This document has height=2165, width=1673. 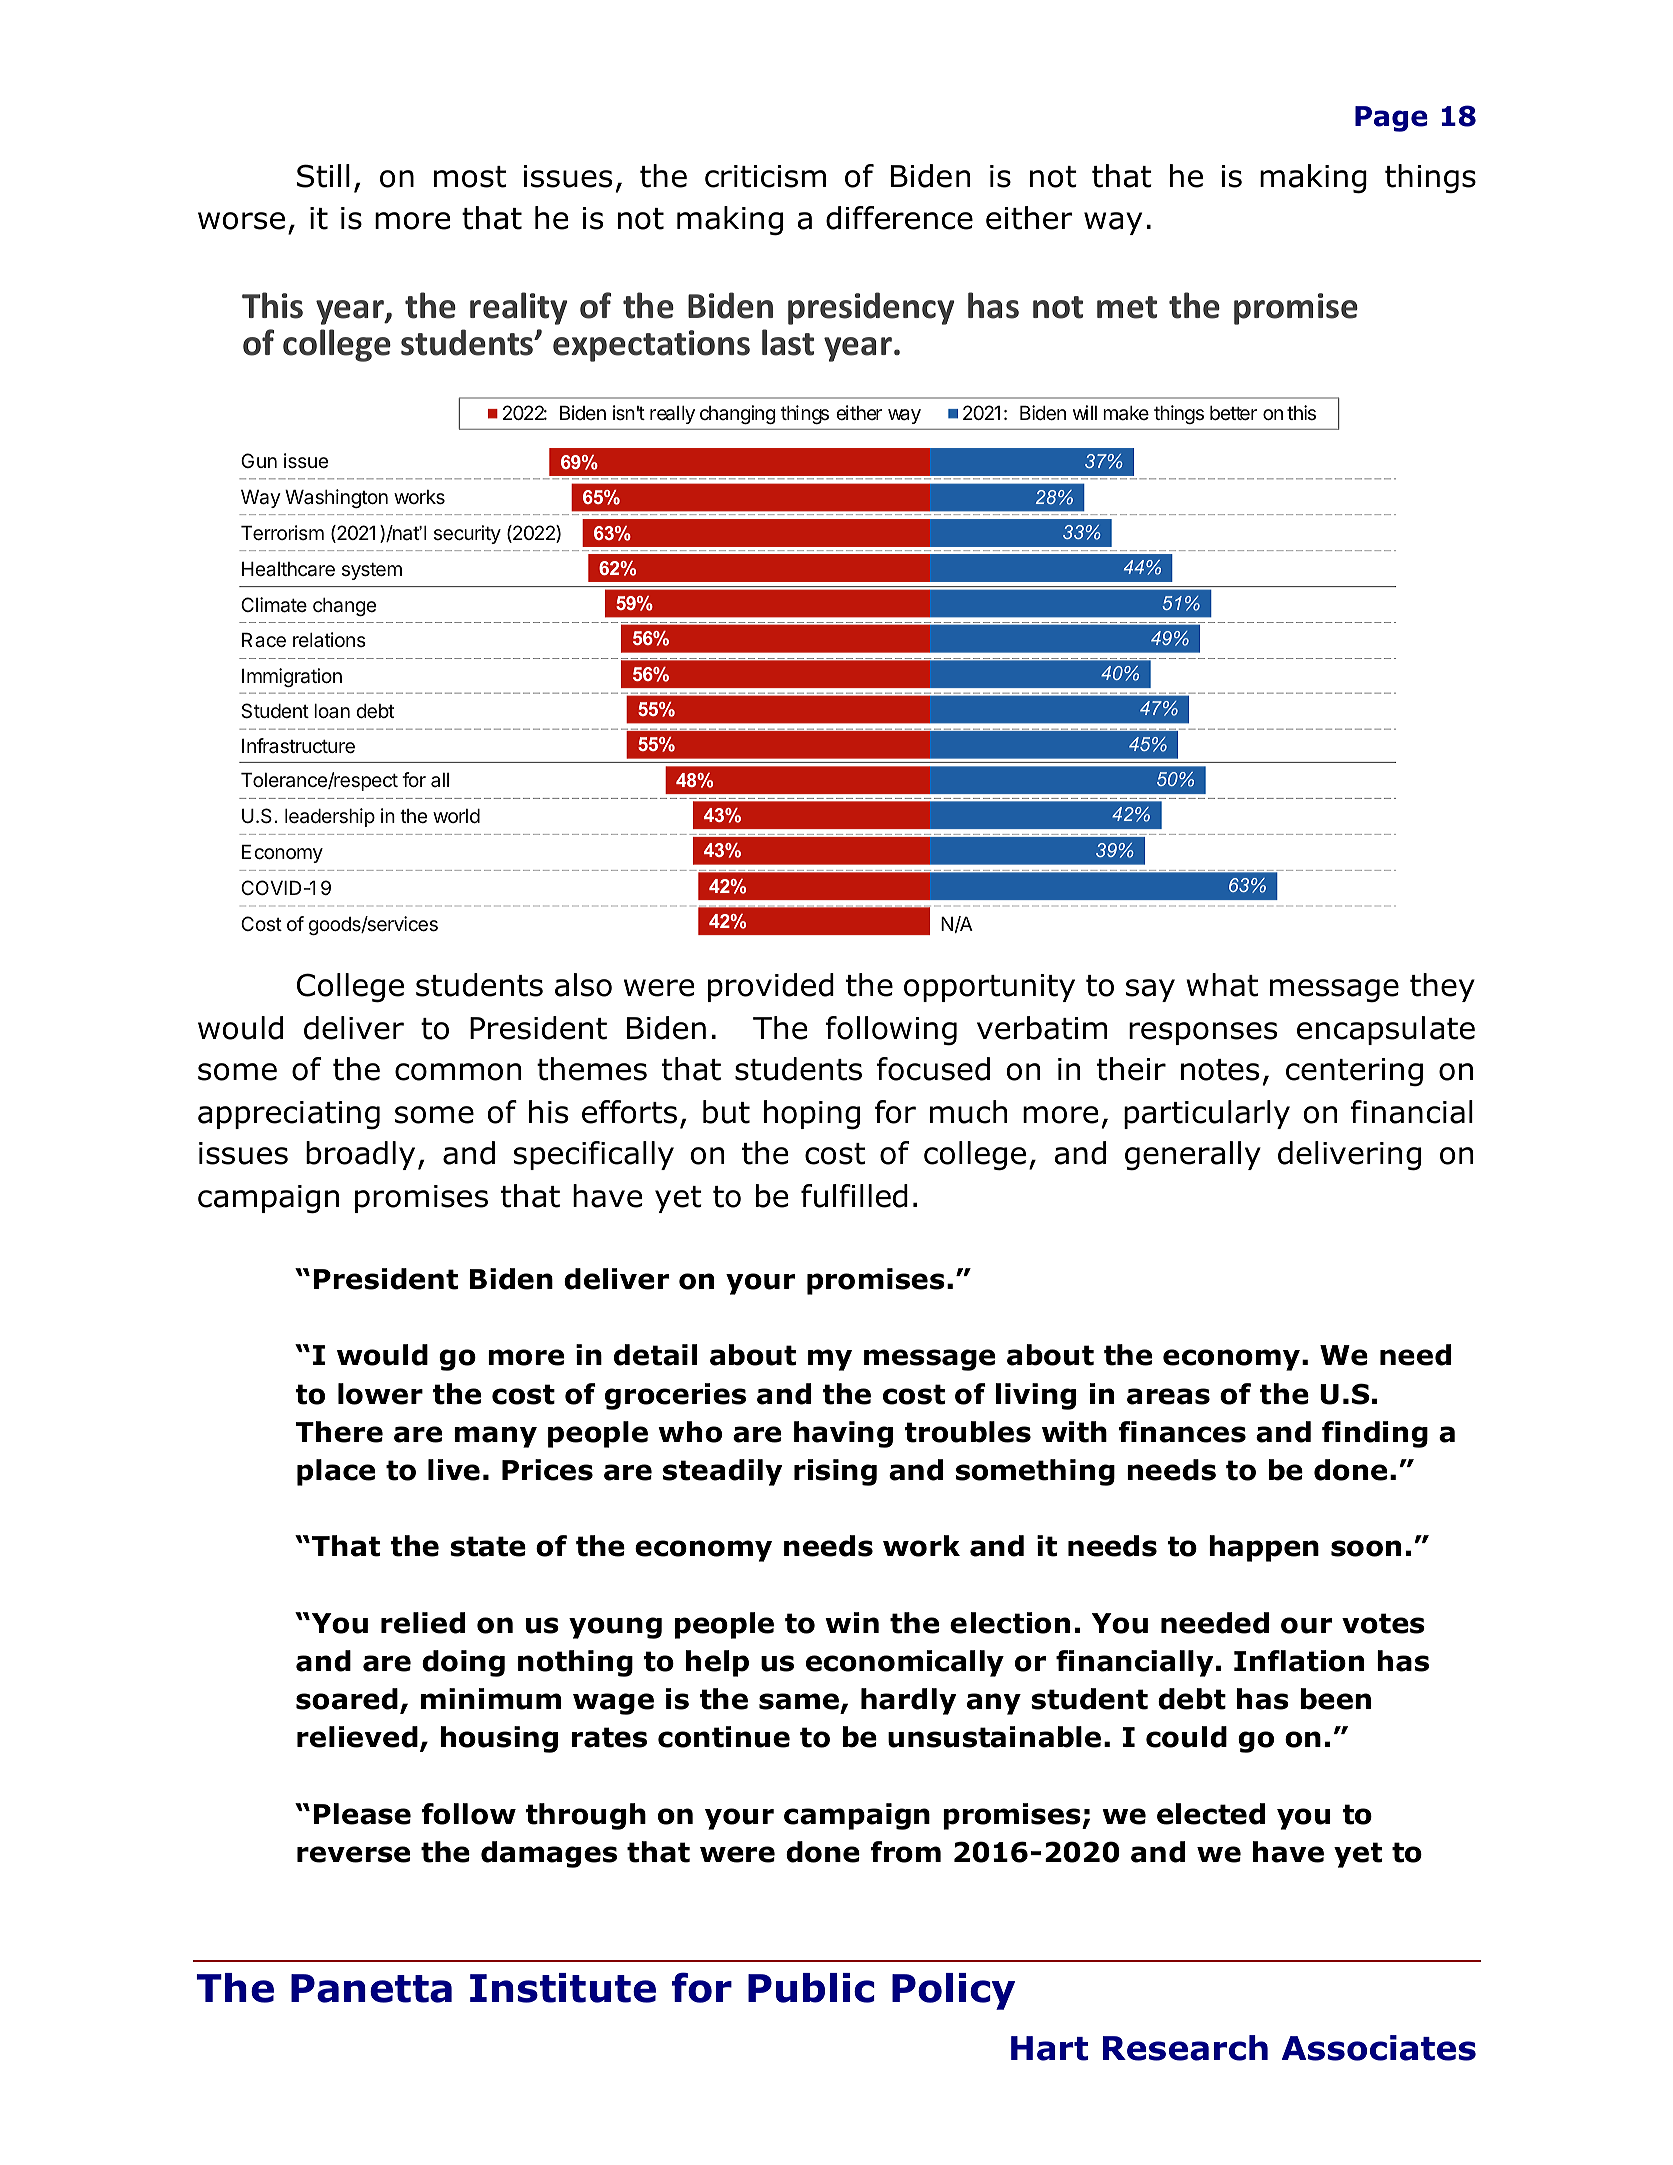 I want to click on Still, so click(x=323, y=176).
